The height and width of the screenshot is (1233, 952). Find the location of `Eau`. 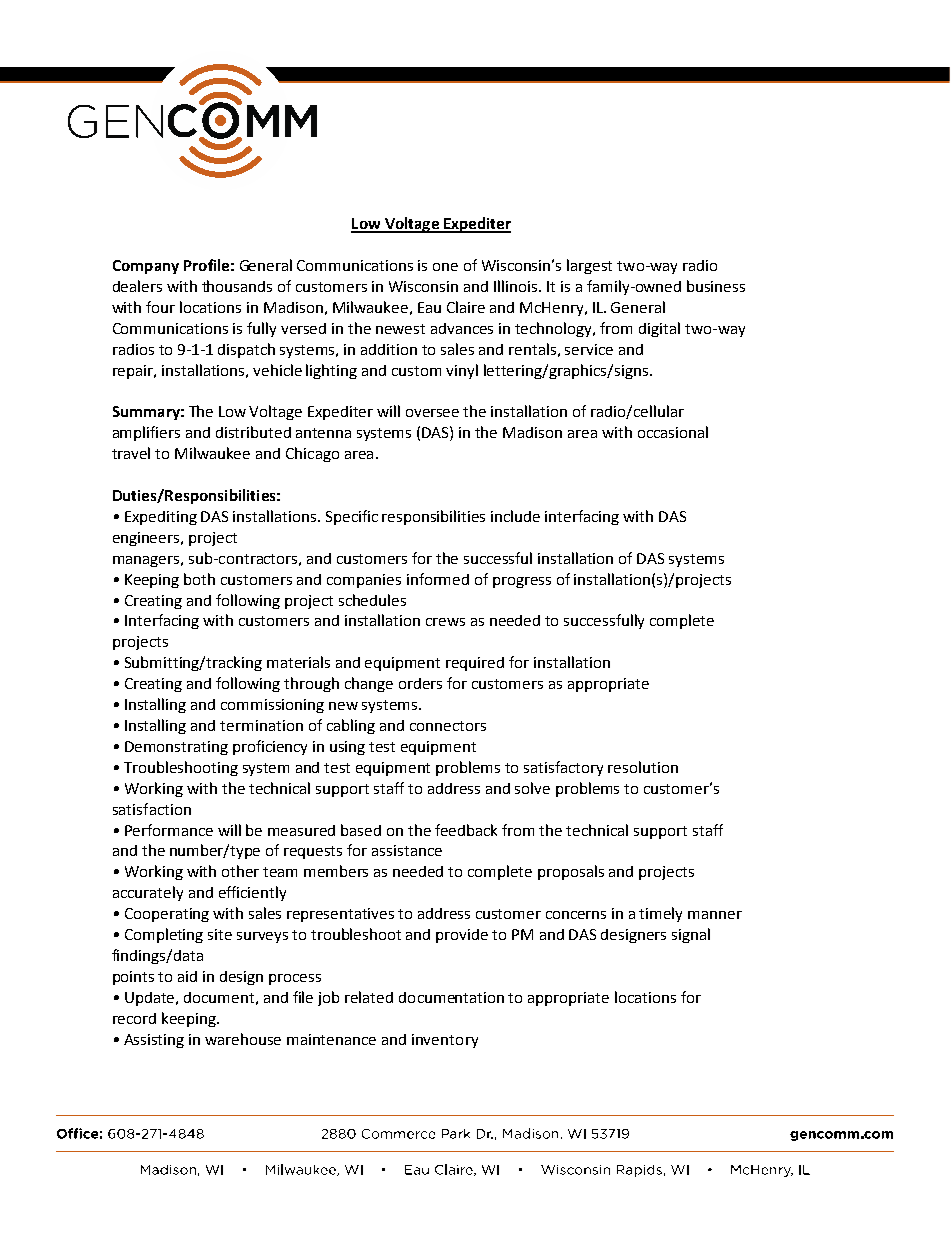

Eau is located at coordinates (429, 307).
